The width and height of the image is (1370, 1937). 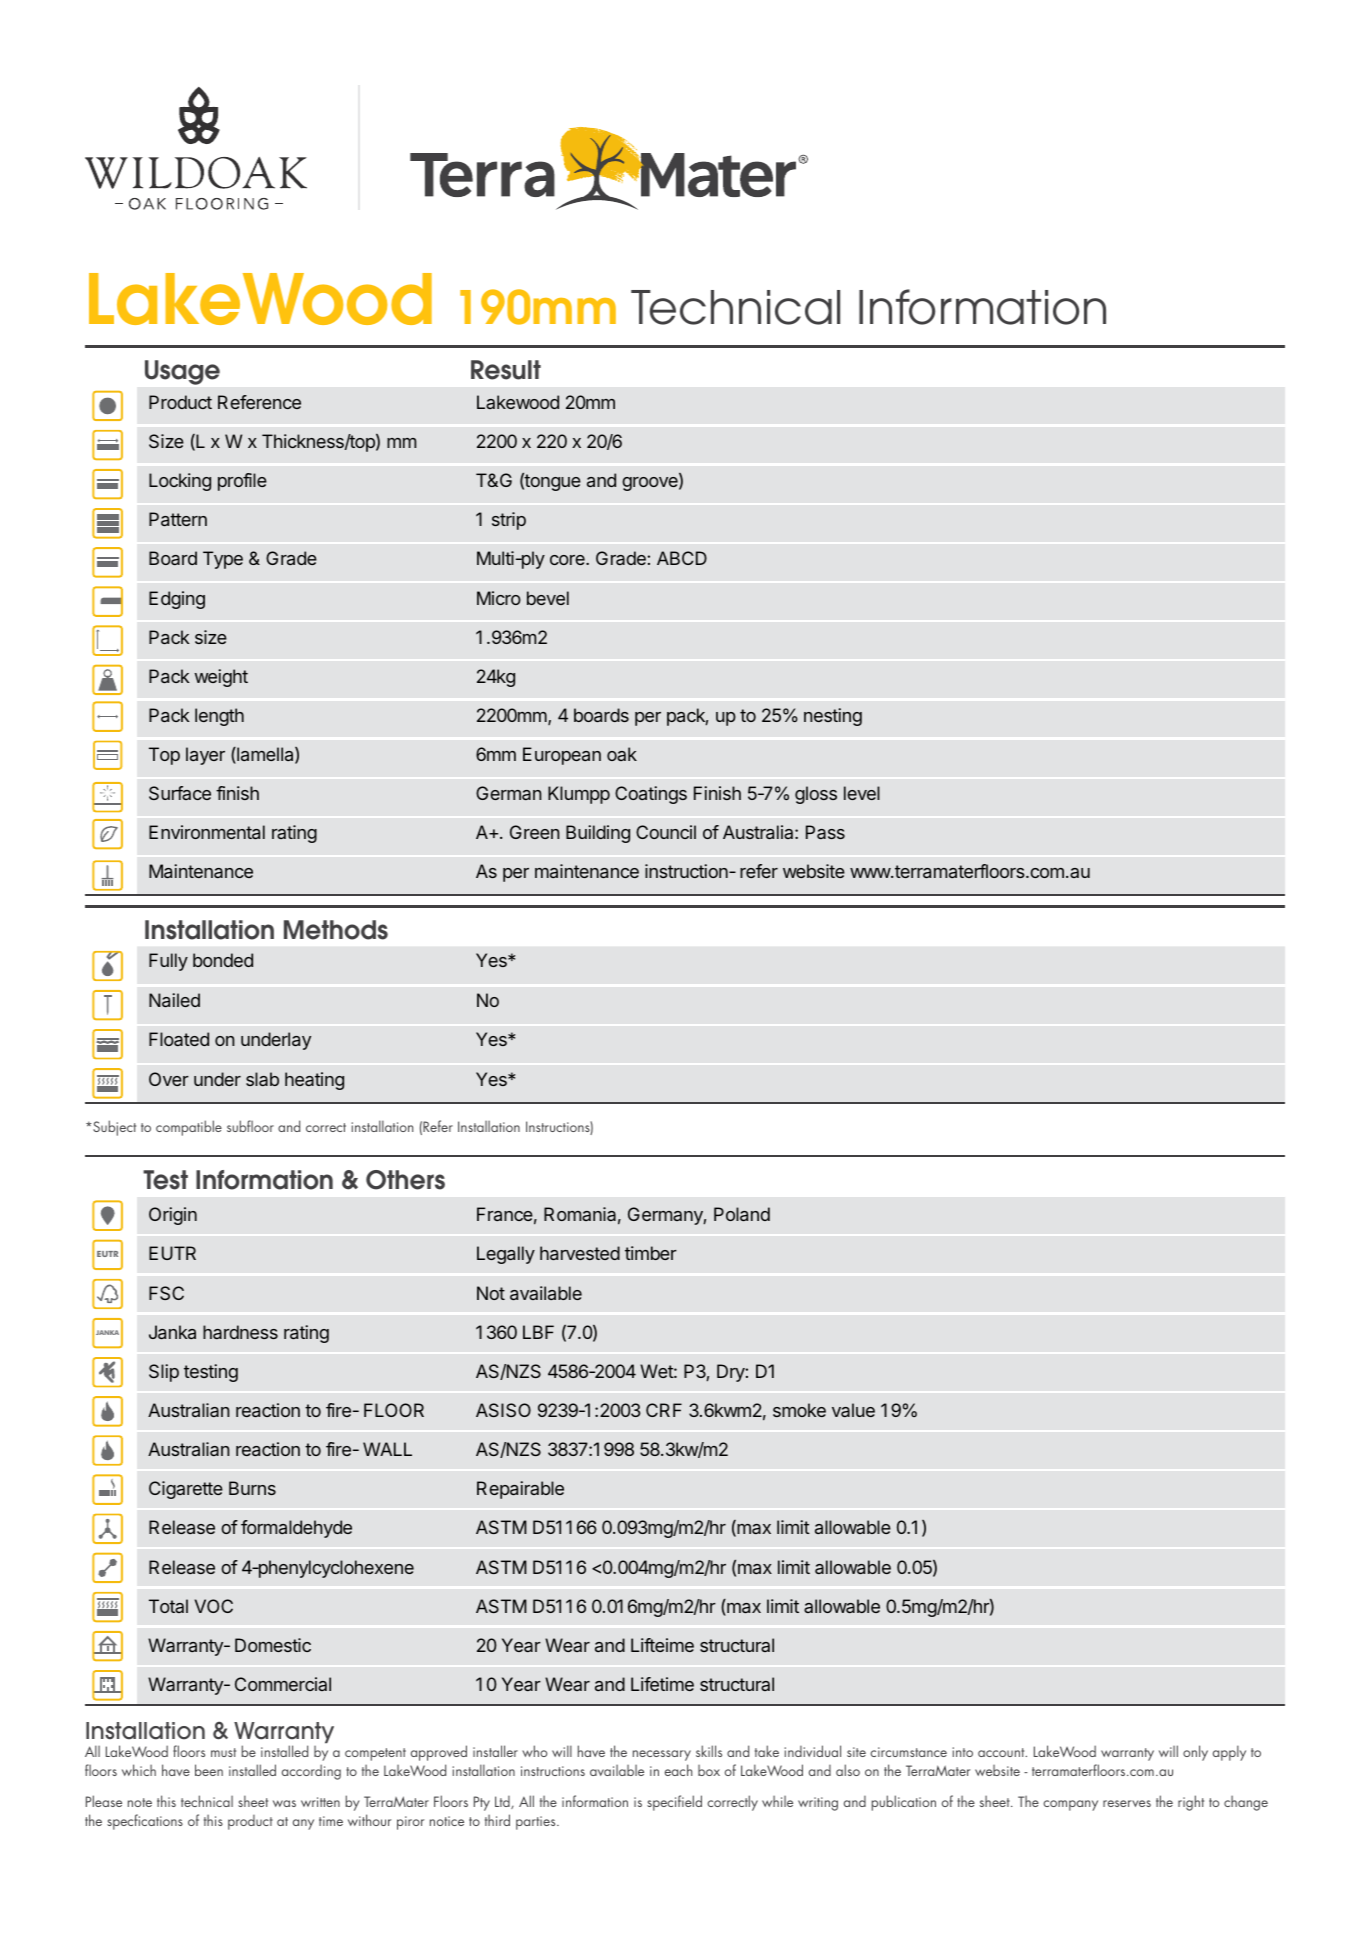 I want to click on Usage, so click(x=182, y=372).
